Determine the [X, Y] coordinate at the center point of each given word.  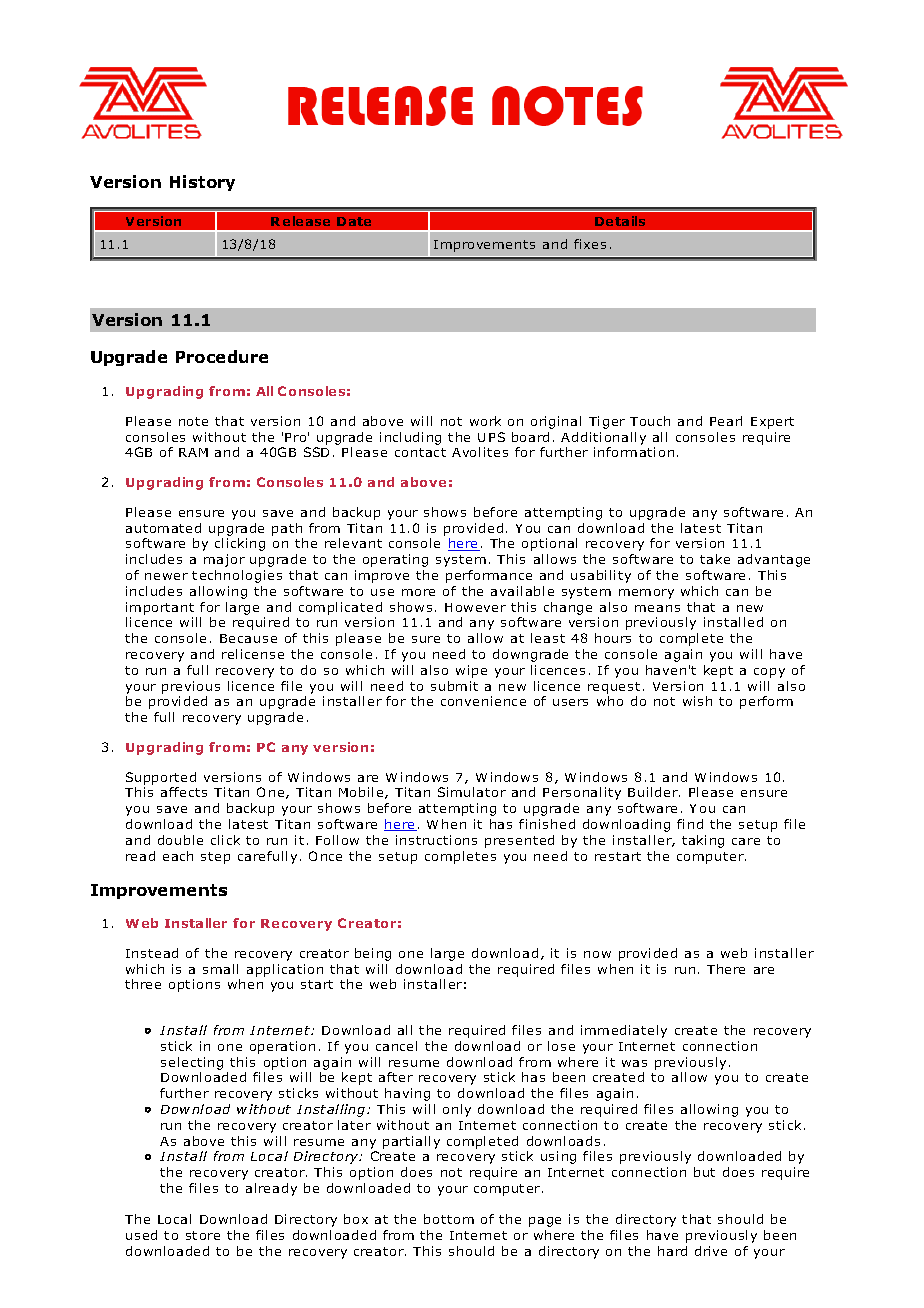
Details [620, 221]
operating [395, 560]
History [202, 183]
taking [703, 841]
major [224, 560]
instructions [436, 840]
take [715, 559]
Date [354, 221]
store [203, 1235]
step [215, 858]
